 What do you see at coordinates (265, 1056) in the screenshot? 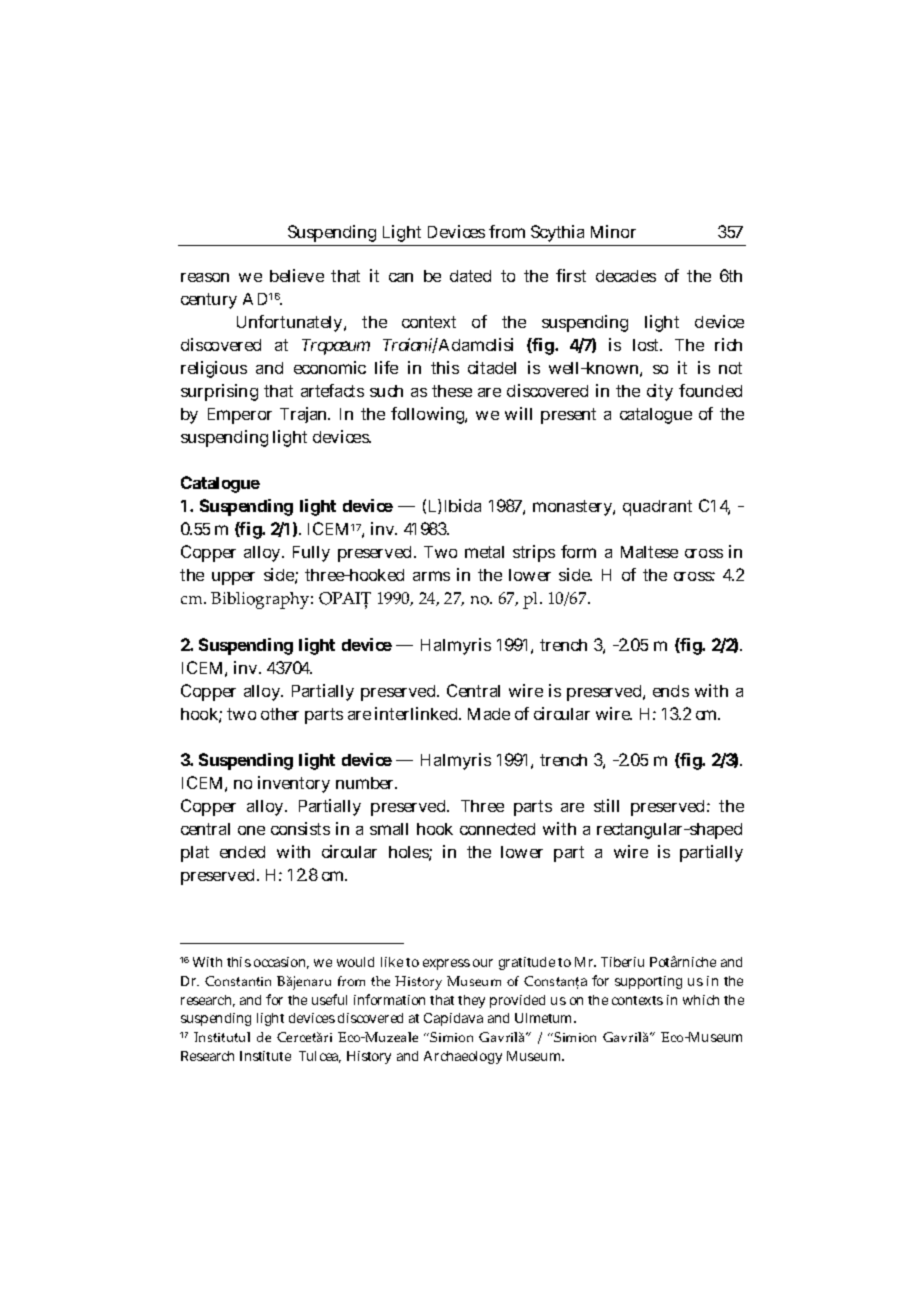
I see `Institute` at bounding box center [265, 1056].
